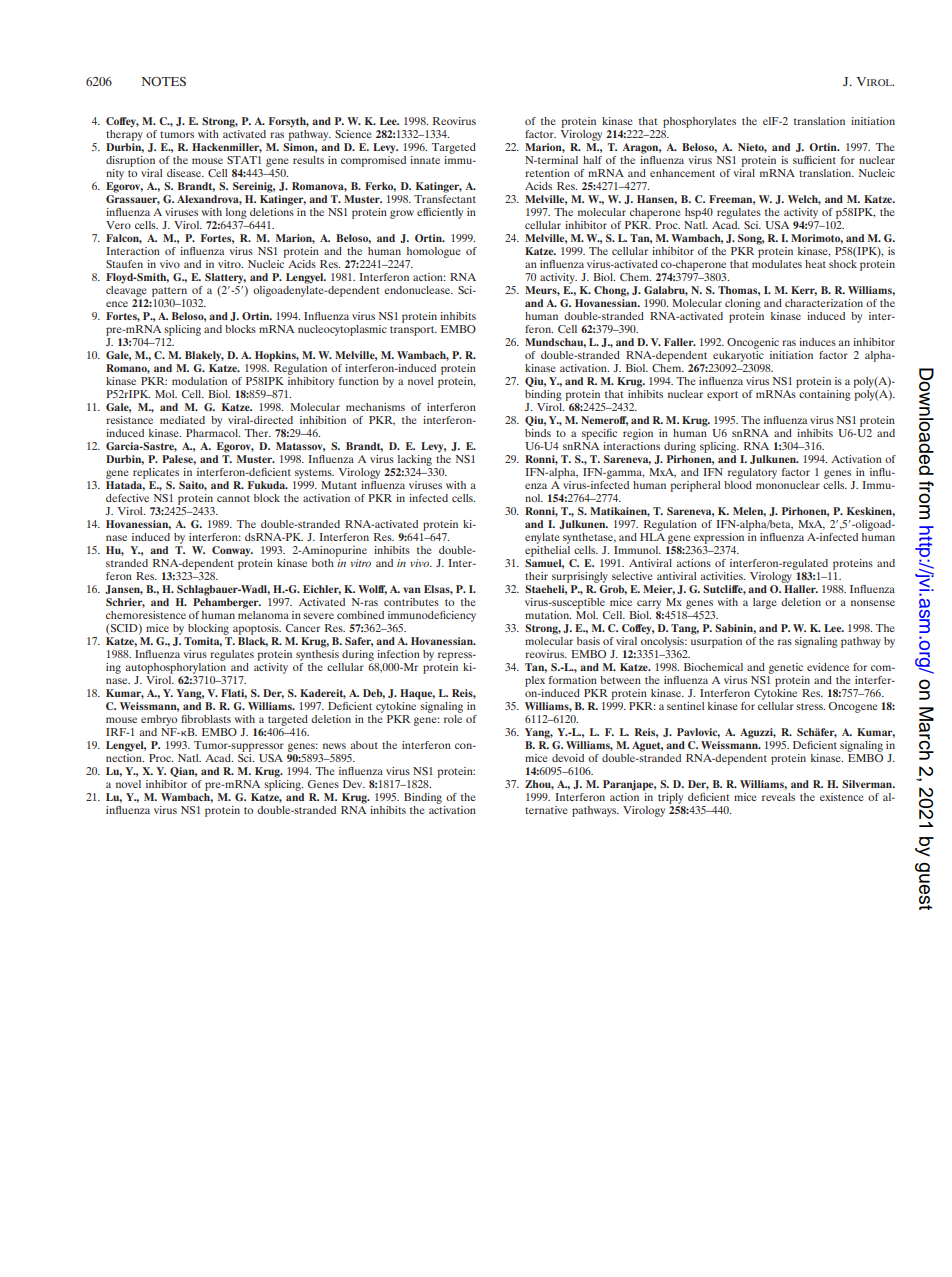 This screenshot has width=952, height=1277. Describe the element at coordinates (753, 343) in the screenshot. I see `Oncogenic` at that location.
